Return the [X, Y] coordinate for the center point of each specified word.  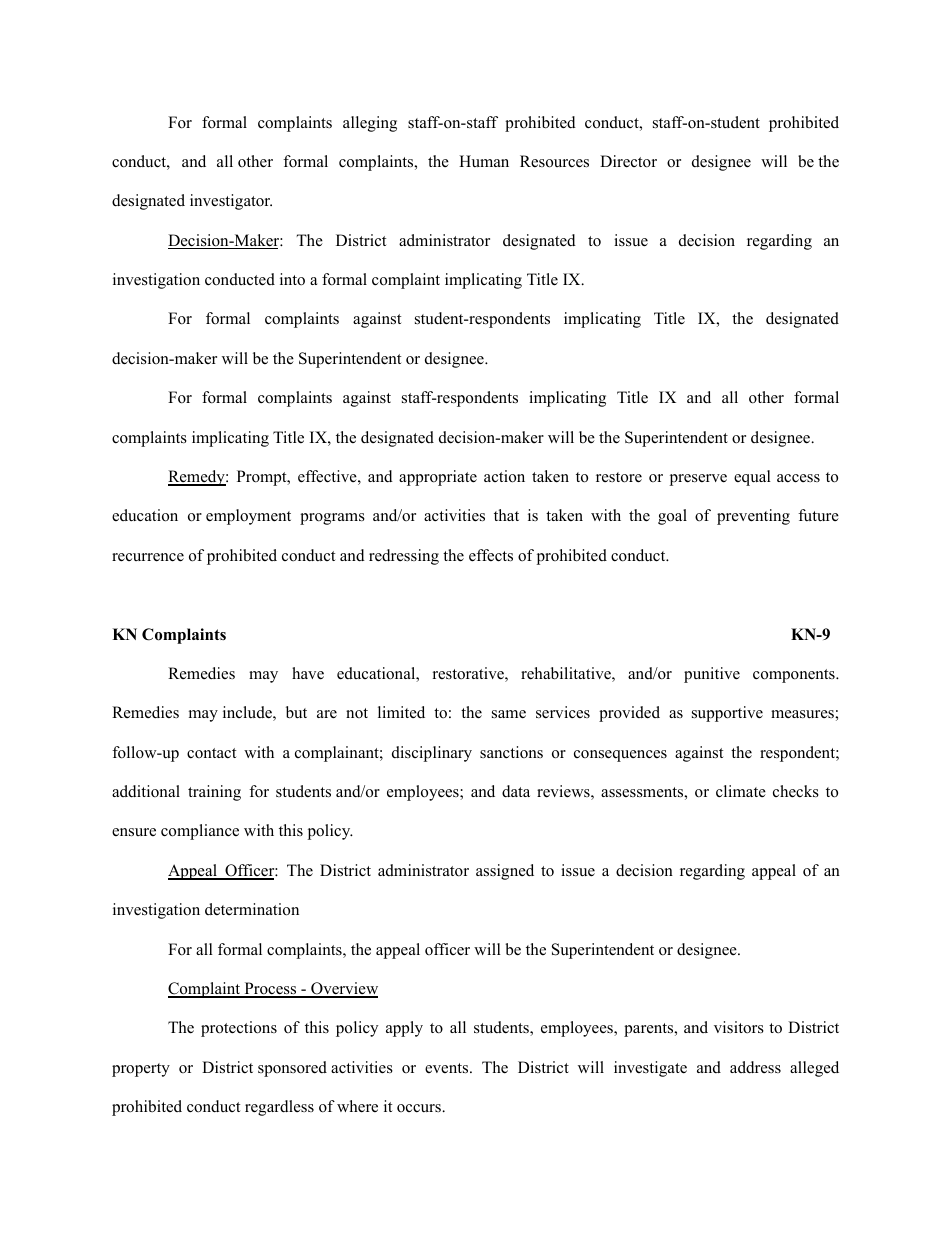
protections [239, 1029]
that [506, 515]
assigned [505, 872]
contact [211, 753]
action [504, 476]
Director [628, 161]
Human [484, 161]
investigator [231, 202]
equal [752, 478]
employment [248, 517]
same [509, 714]
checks [796, 791]
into [292, 279]
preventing [753, 517]
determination [252, 909]
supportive [727, 714]
